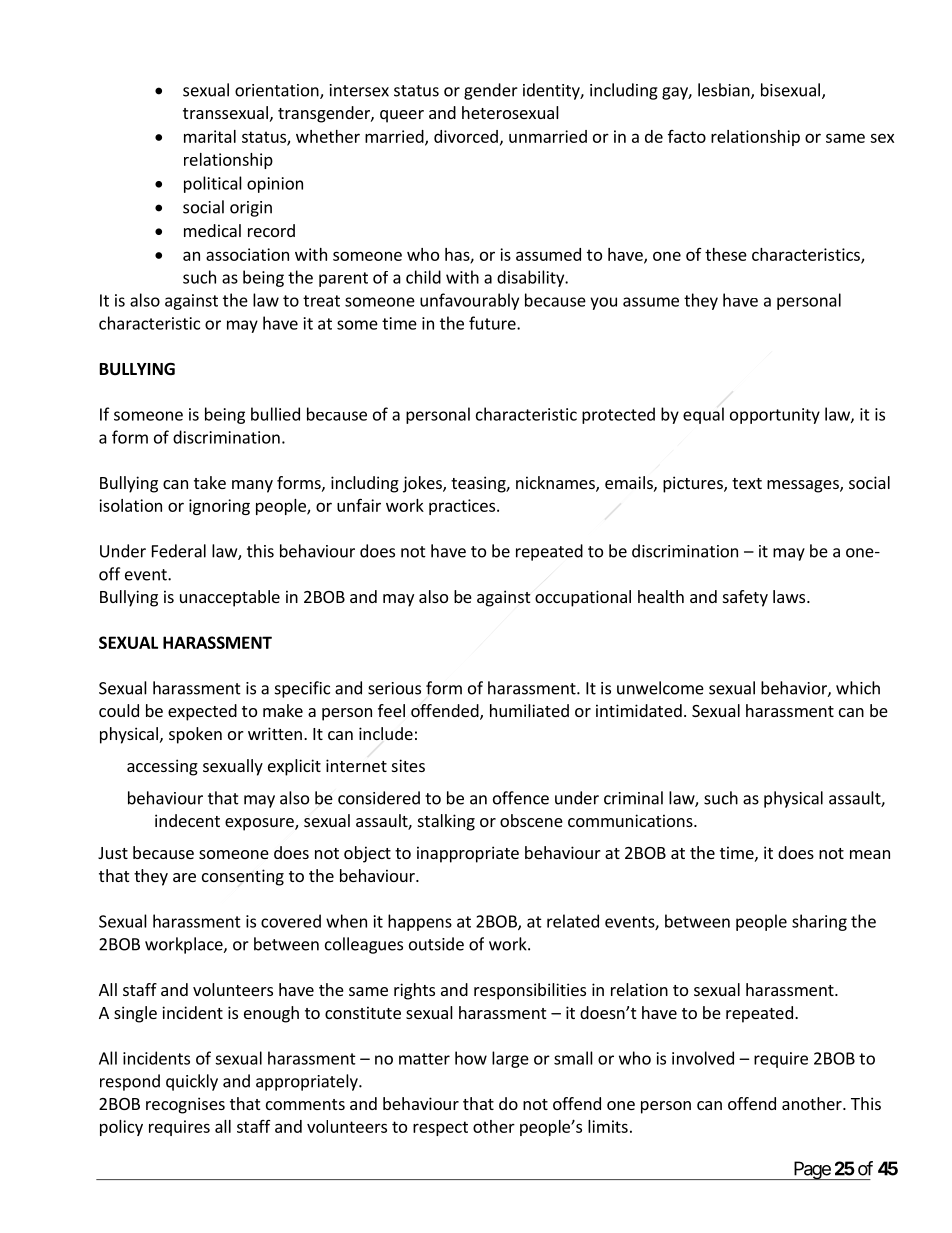 The height and width of the image is (1233, 952). Describe the element at coordinates (870, 854) in the image. I see `mean` at that location.
